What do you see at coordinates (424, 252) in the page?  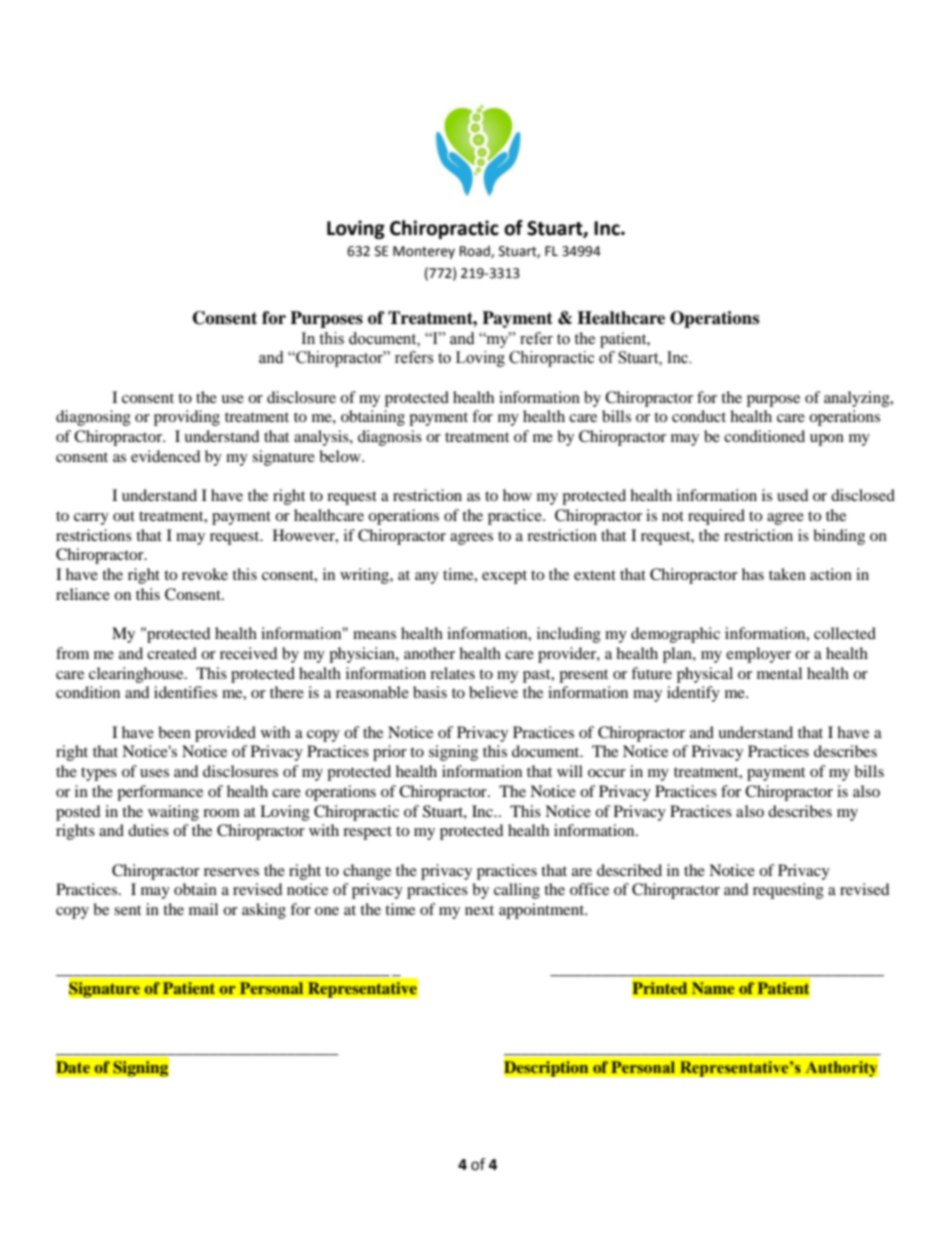 I see `Monterey` at bounding box center [424, 252].
